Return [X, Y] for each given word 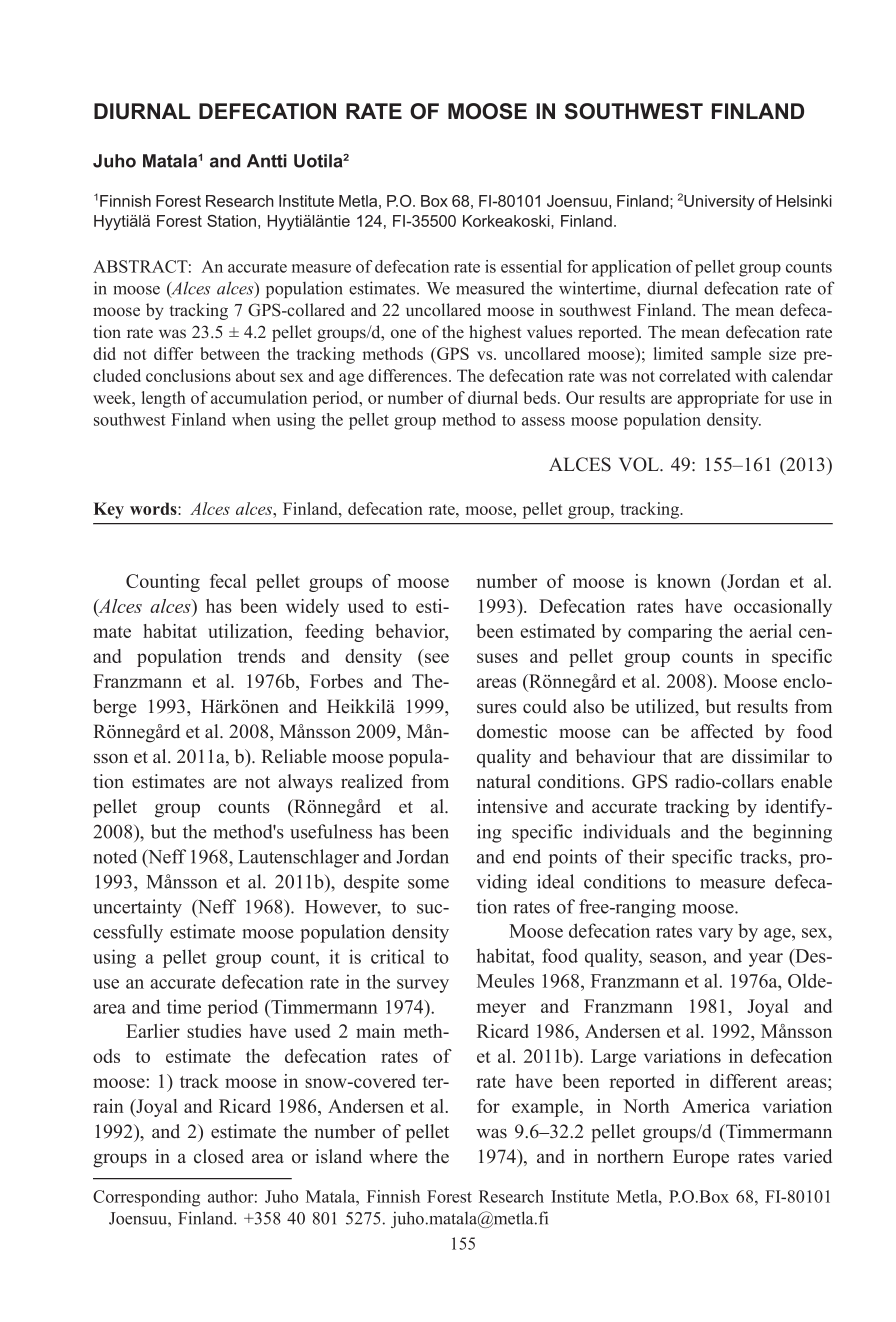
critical [398, 956]
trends [261, 656]
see [437, 658]
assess [543, 421]
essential [531, 266]
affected [722, 731]
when [251, 419]
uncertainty [137, 908]
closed [219, 1156]
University [719, 202]
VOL [640, 464]
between [230, 353]
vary [715, 935]
